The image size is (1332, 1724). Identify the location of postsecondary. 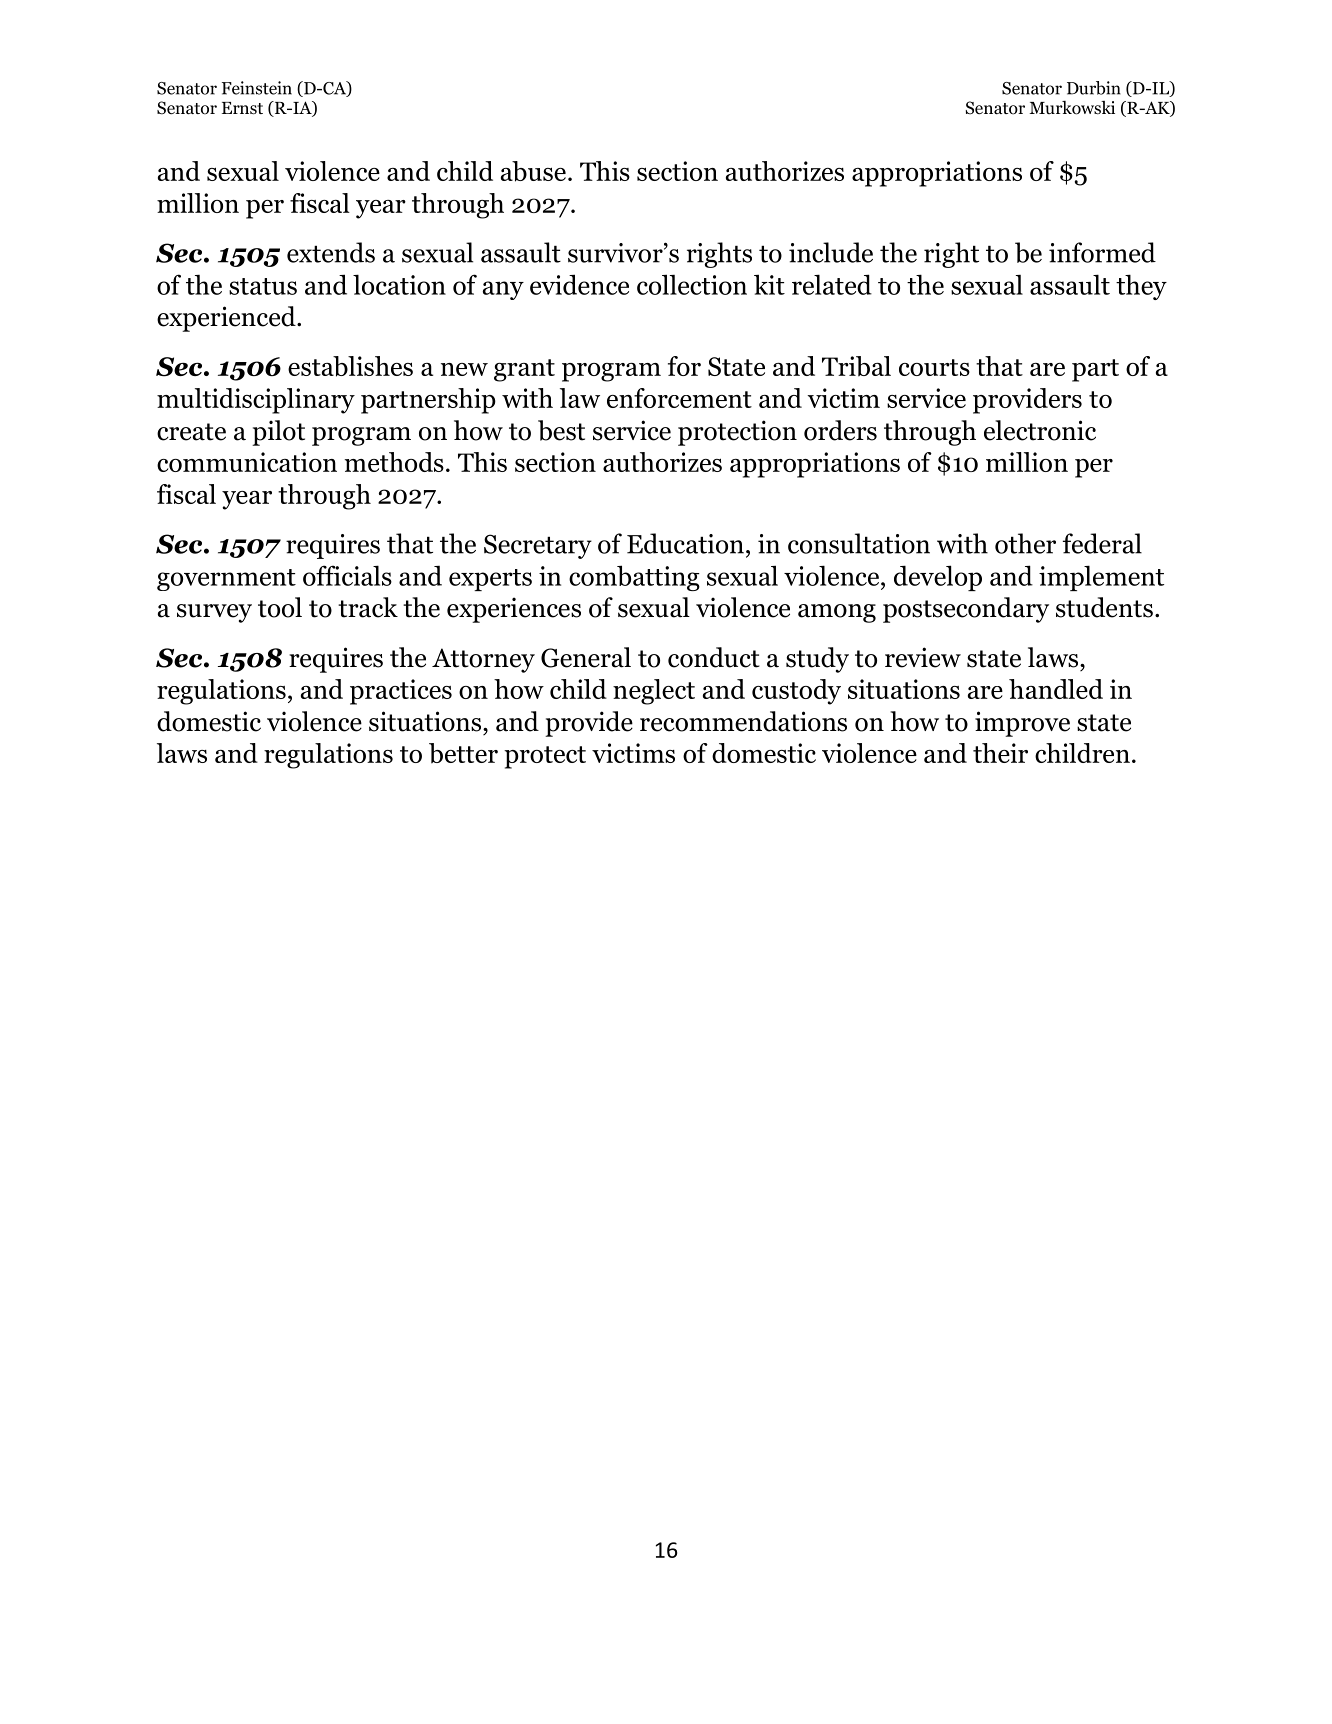
(966, 610).
